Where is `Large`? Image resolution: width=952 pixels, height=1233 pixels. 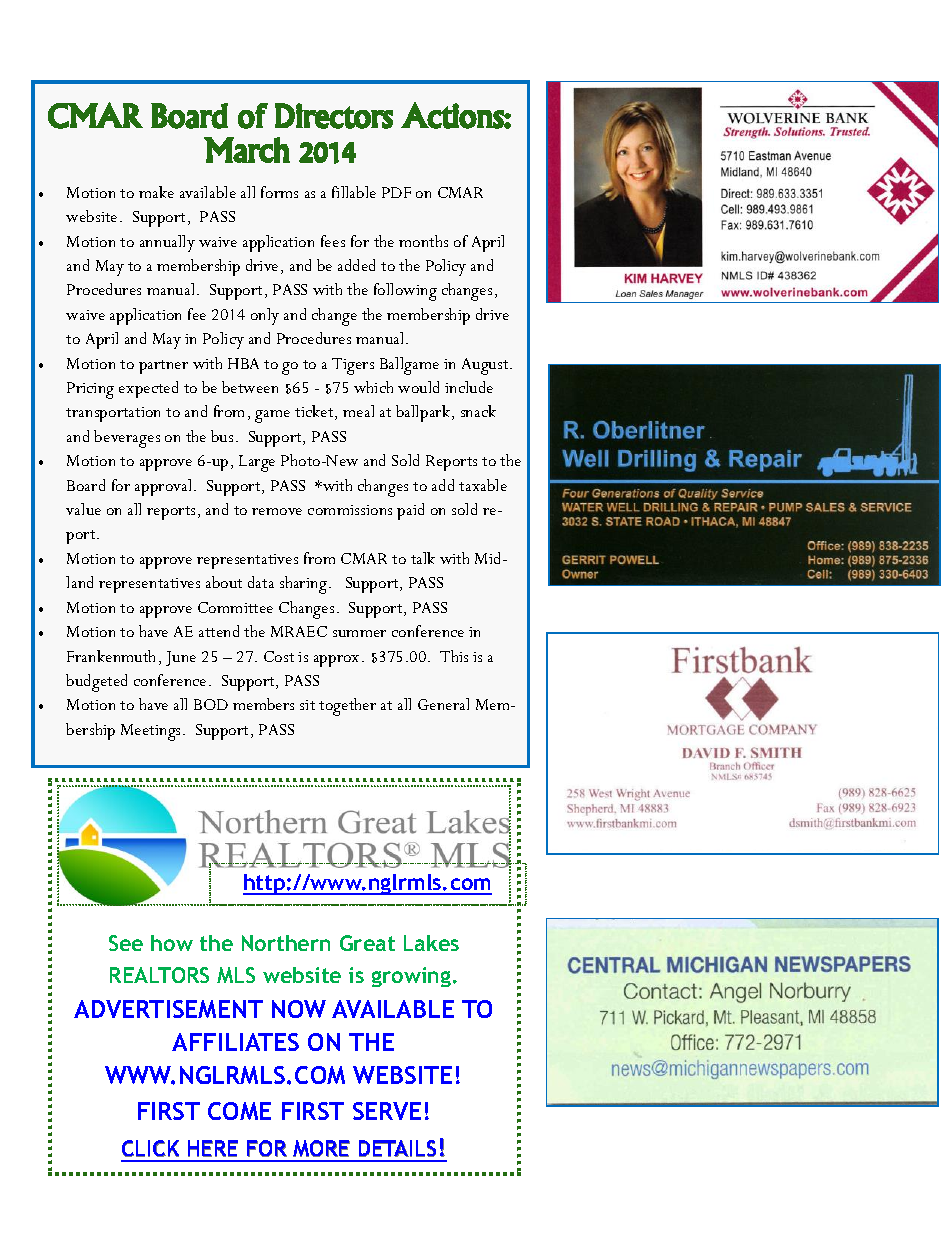 Large is located at coordinates (257, 463).
